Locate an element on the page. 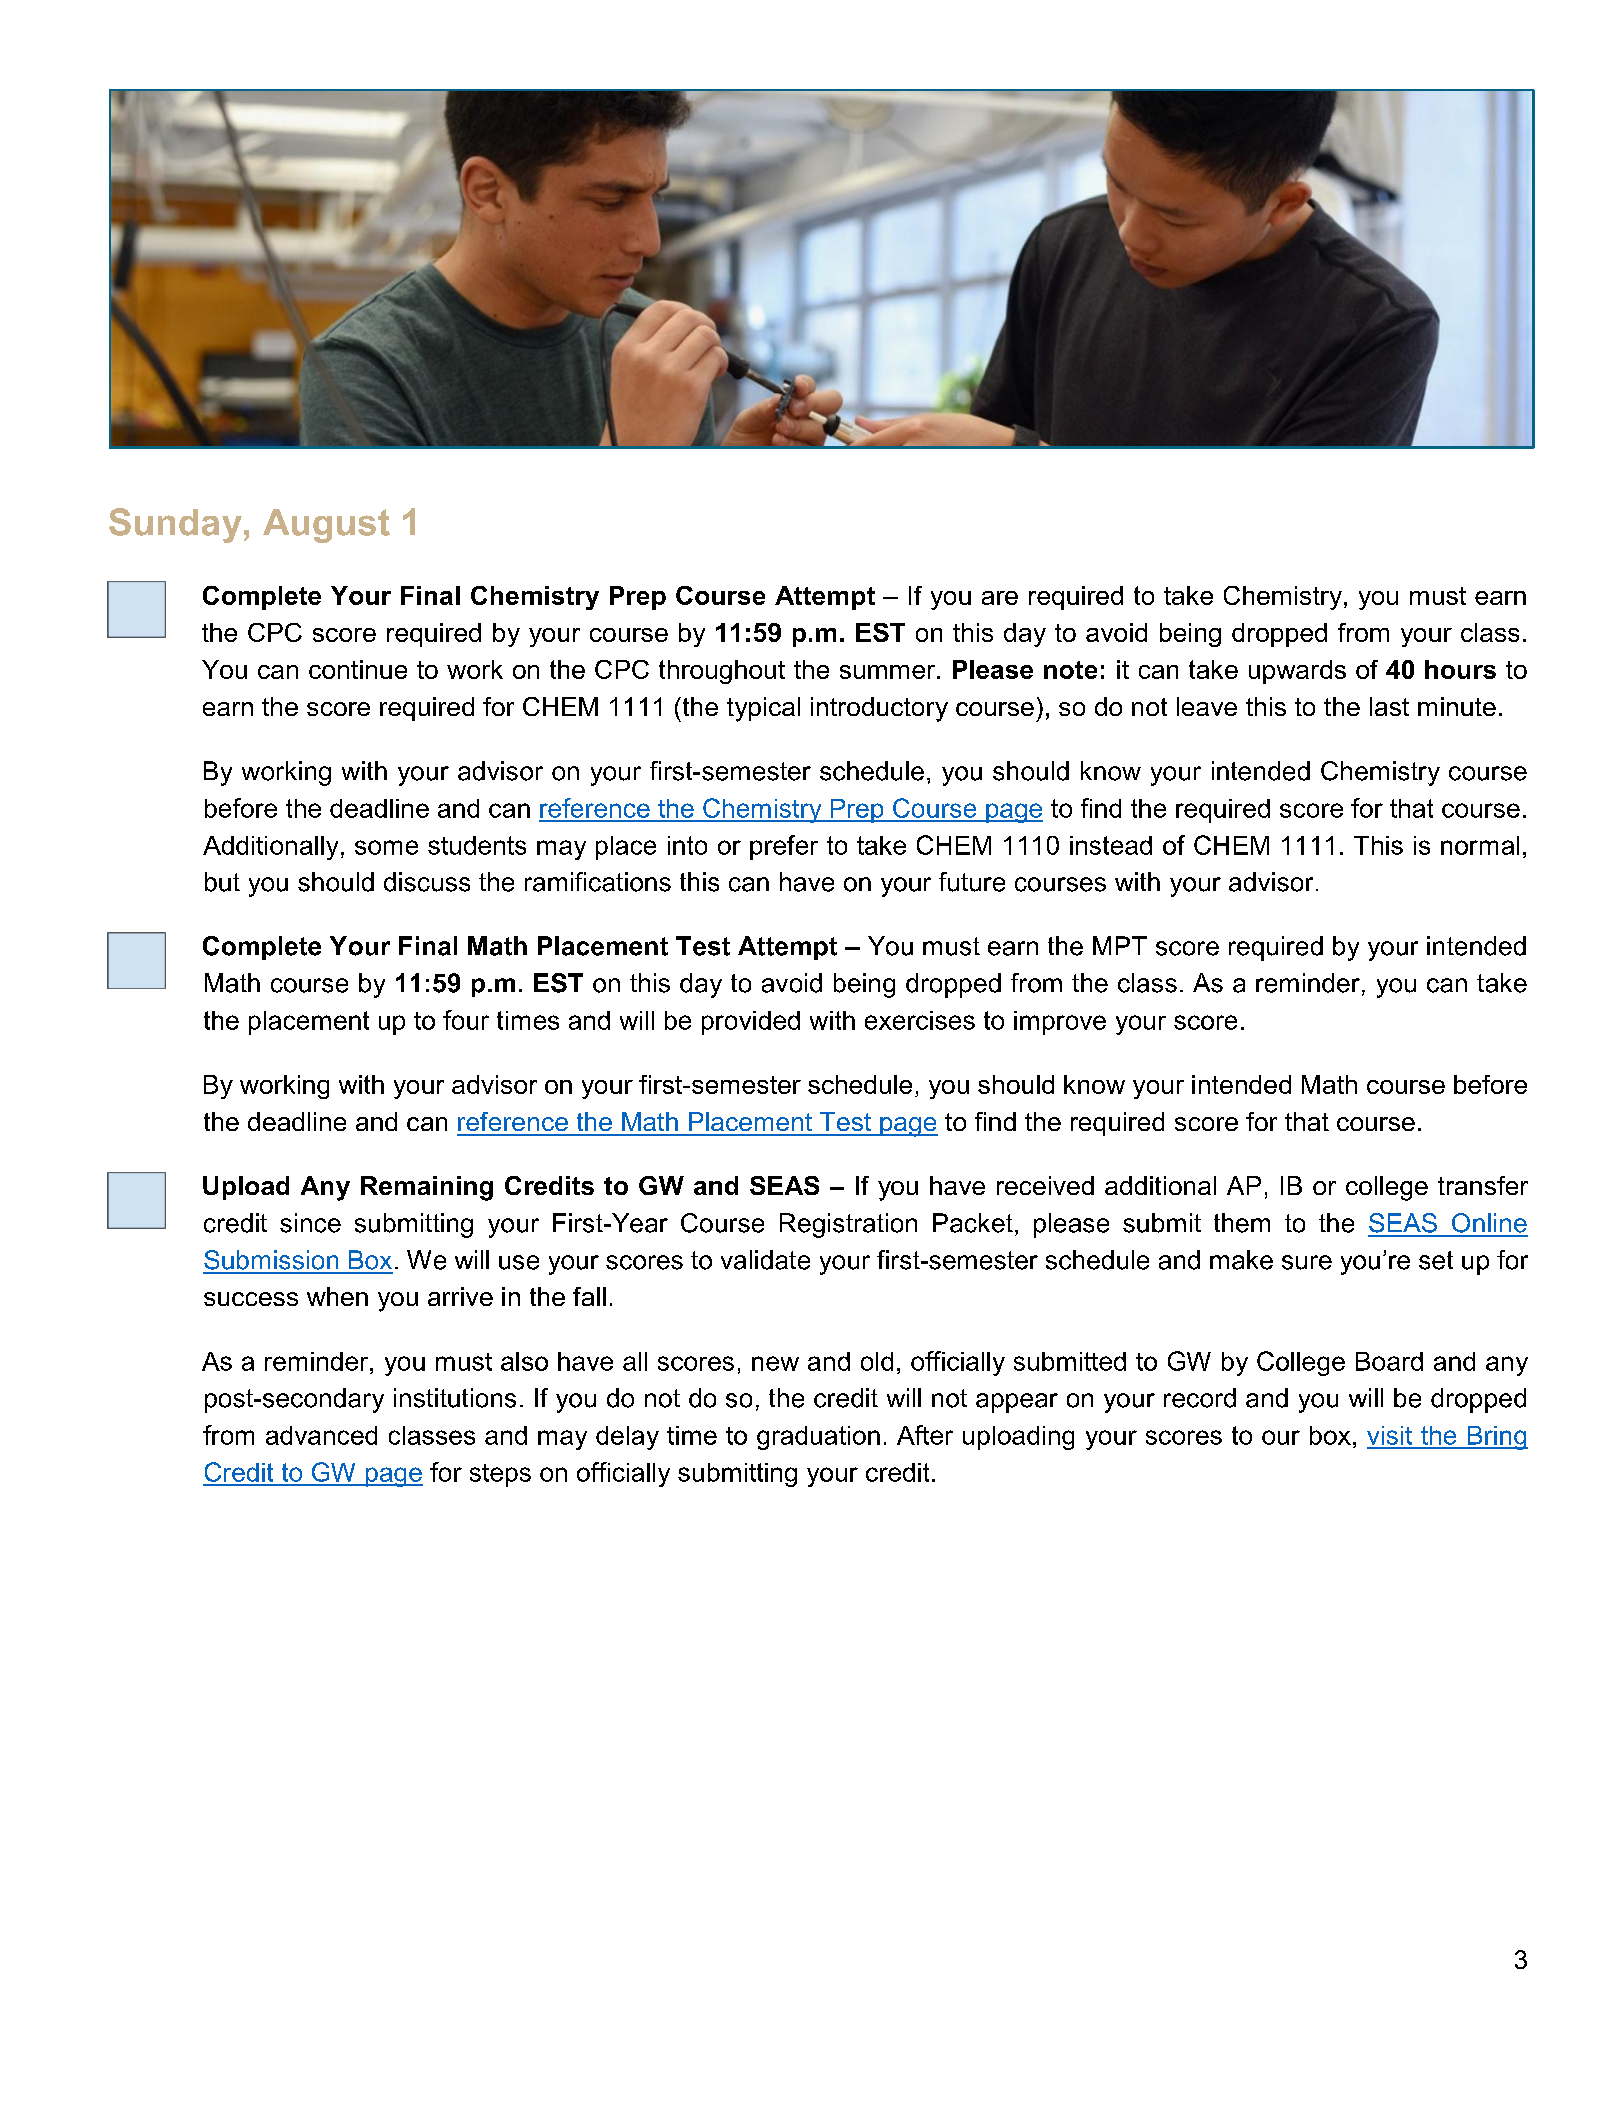 This image has height=2101, width=1624. four is located at coordinates (466, 1020).
